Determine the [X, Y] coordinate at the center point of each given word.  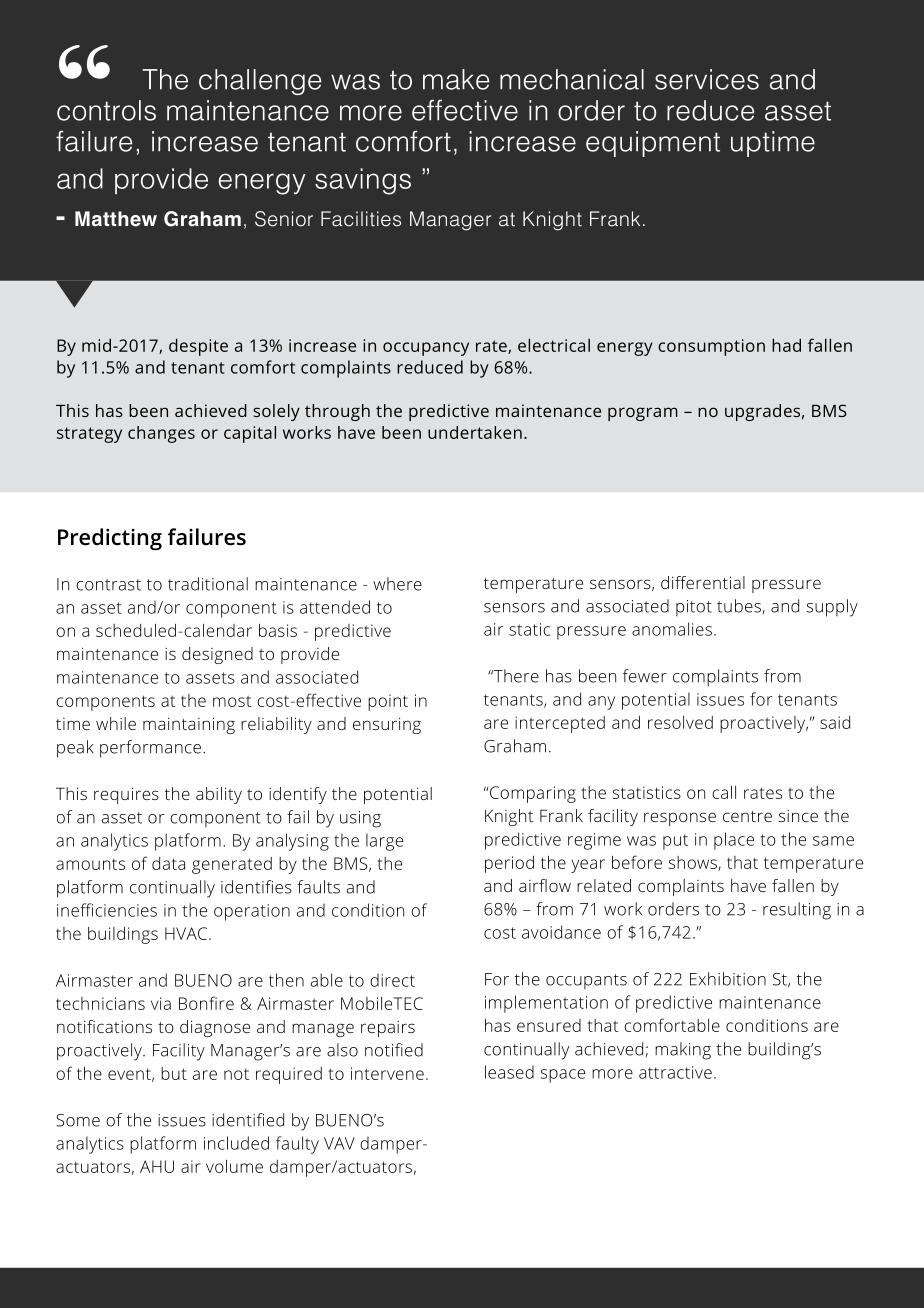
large [384, 842]
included [236, 1143]
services [707, 79]
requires [126, 795]
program [643, 414]
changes [161, 434]
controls [106, 110]
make [456, 79]
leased [509, 1072]
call [724, 792]
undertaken [475, 432]
